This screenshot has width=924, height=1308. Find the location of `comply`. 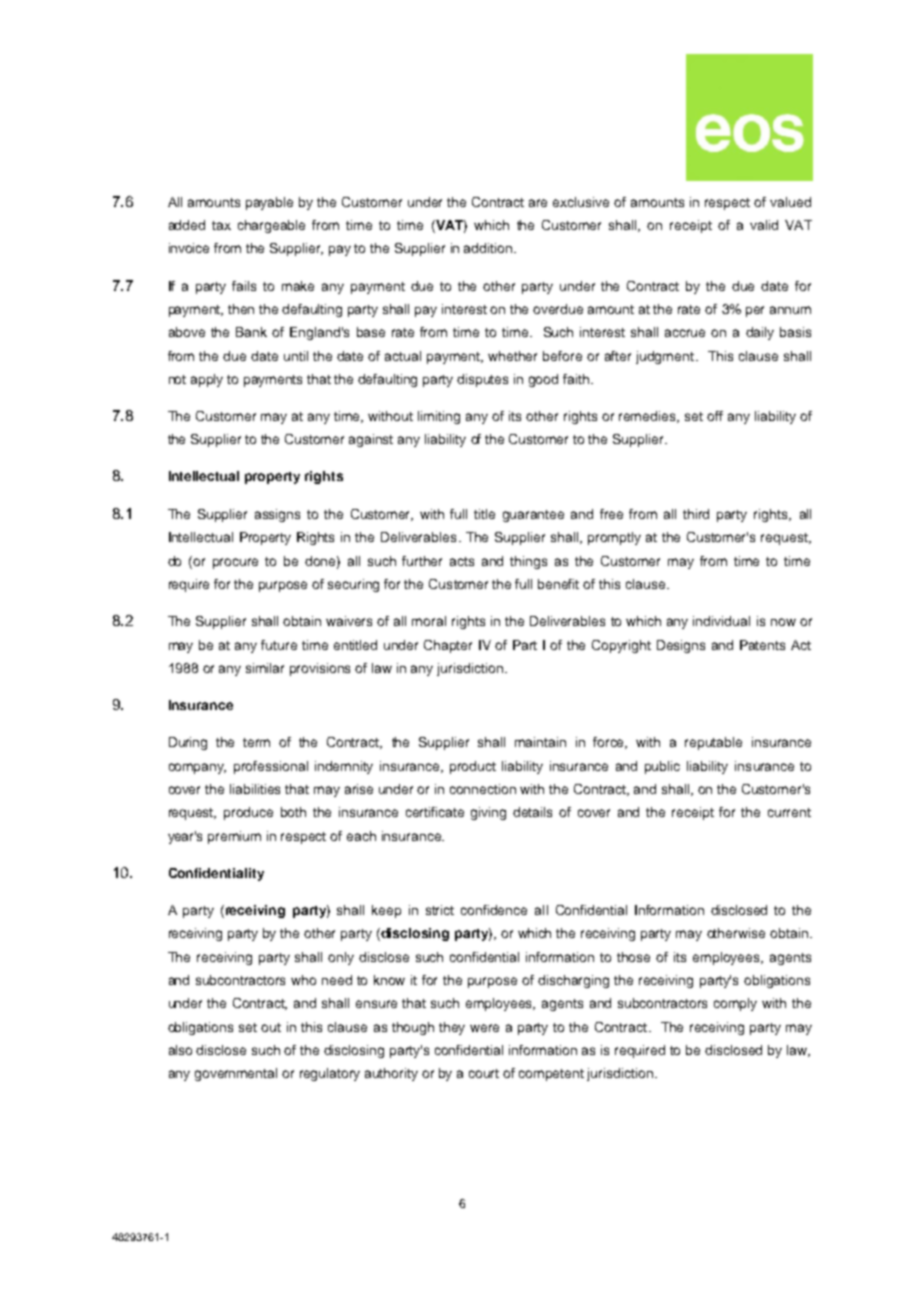

comply is located at coordinates (735, 1004).
